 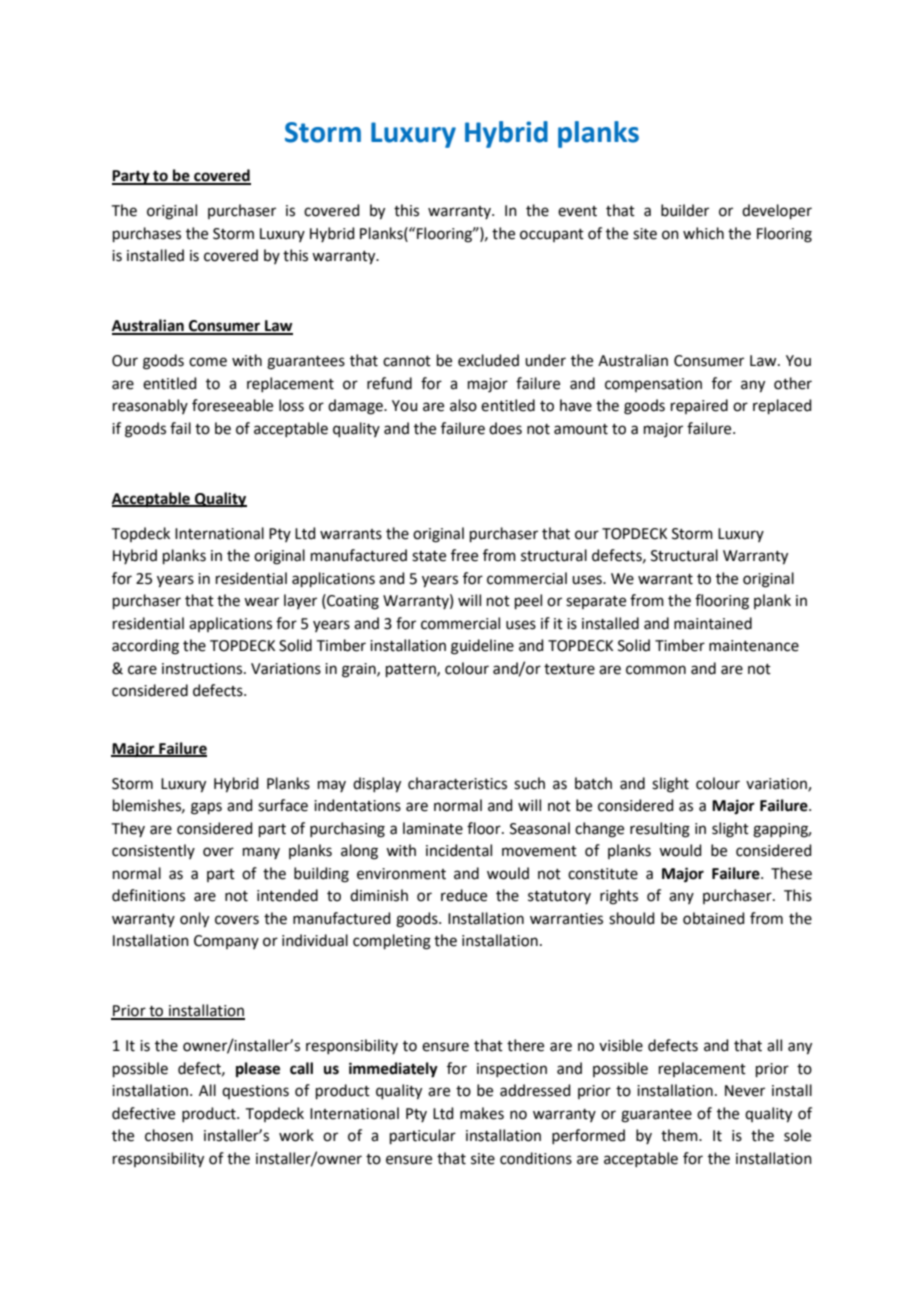 What do you see at coordinates (169, 1135) in the screenshot?
I see `chosen` at bounding box center [169, 1135].
